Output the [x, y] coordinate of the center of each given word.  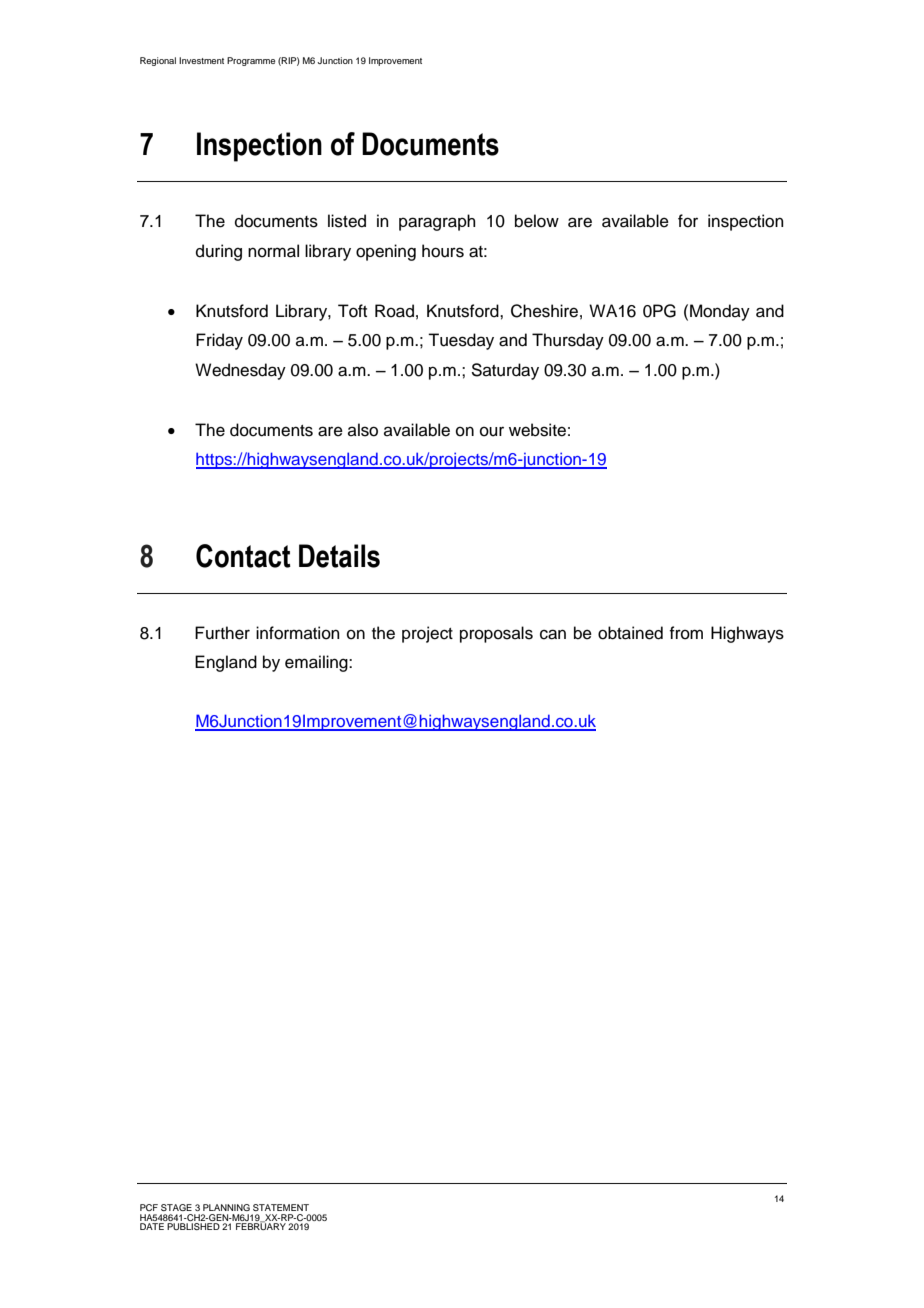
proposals [496, 634]
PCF [149, 1207]
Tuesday [461, 341]
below [537, 221]
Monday [720, 312]
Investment [201, 60]
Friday [219, 341]
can [553, 634]
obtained [630, 633]
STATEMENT [281, 1207]
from [686, 633]
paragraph [437, 222]
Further [222, 633]
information [298, 633]
